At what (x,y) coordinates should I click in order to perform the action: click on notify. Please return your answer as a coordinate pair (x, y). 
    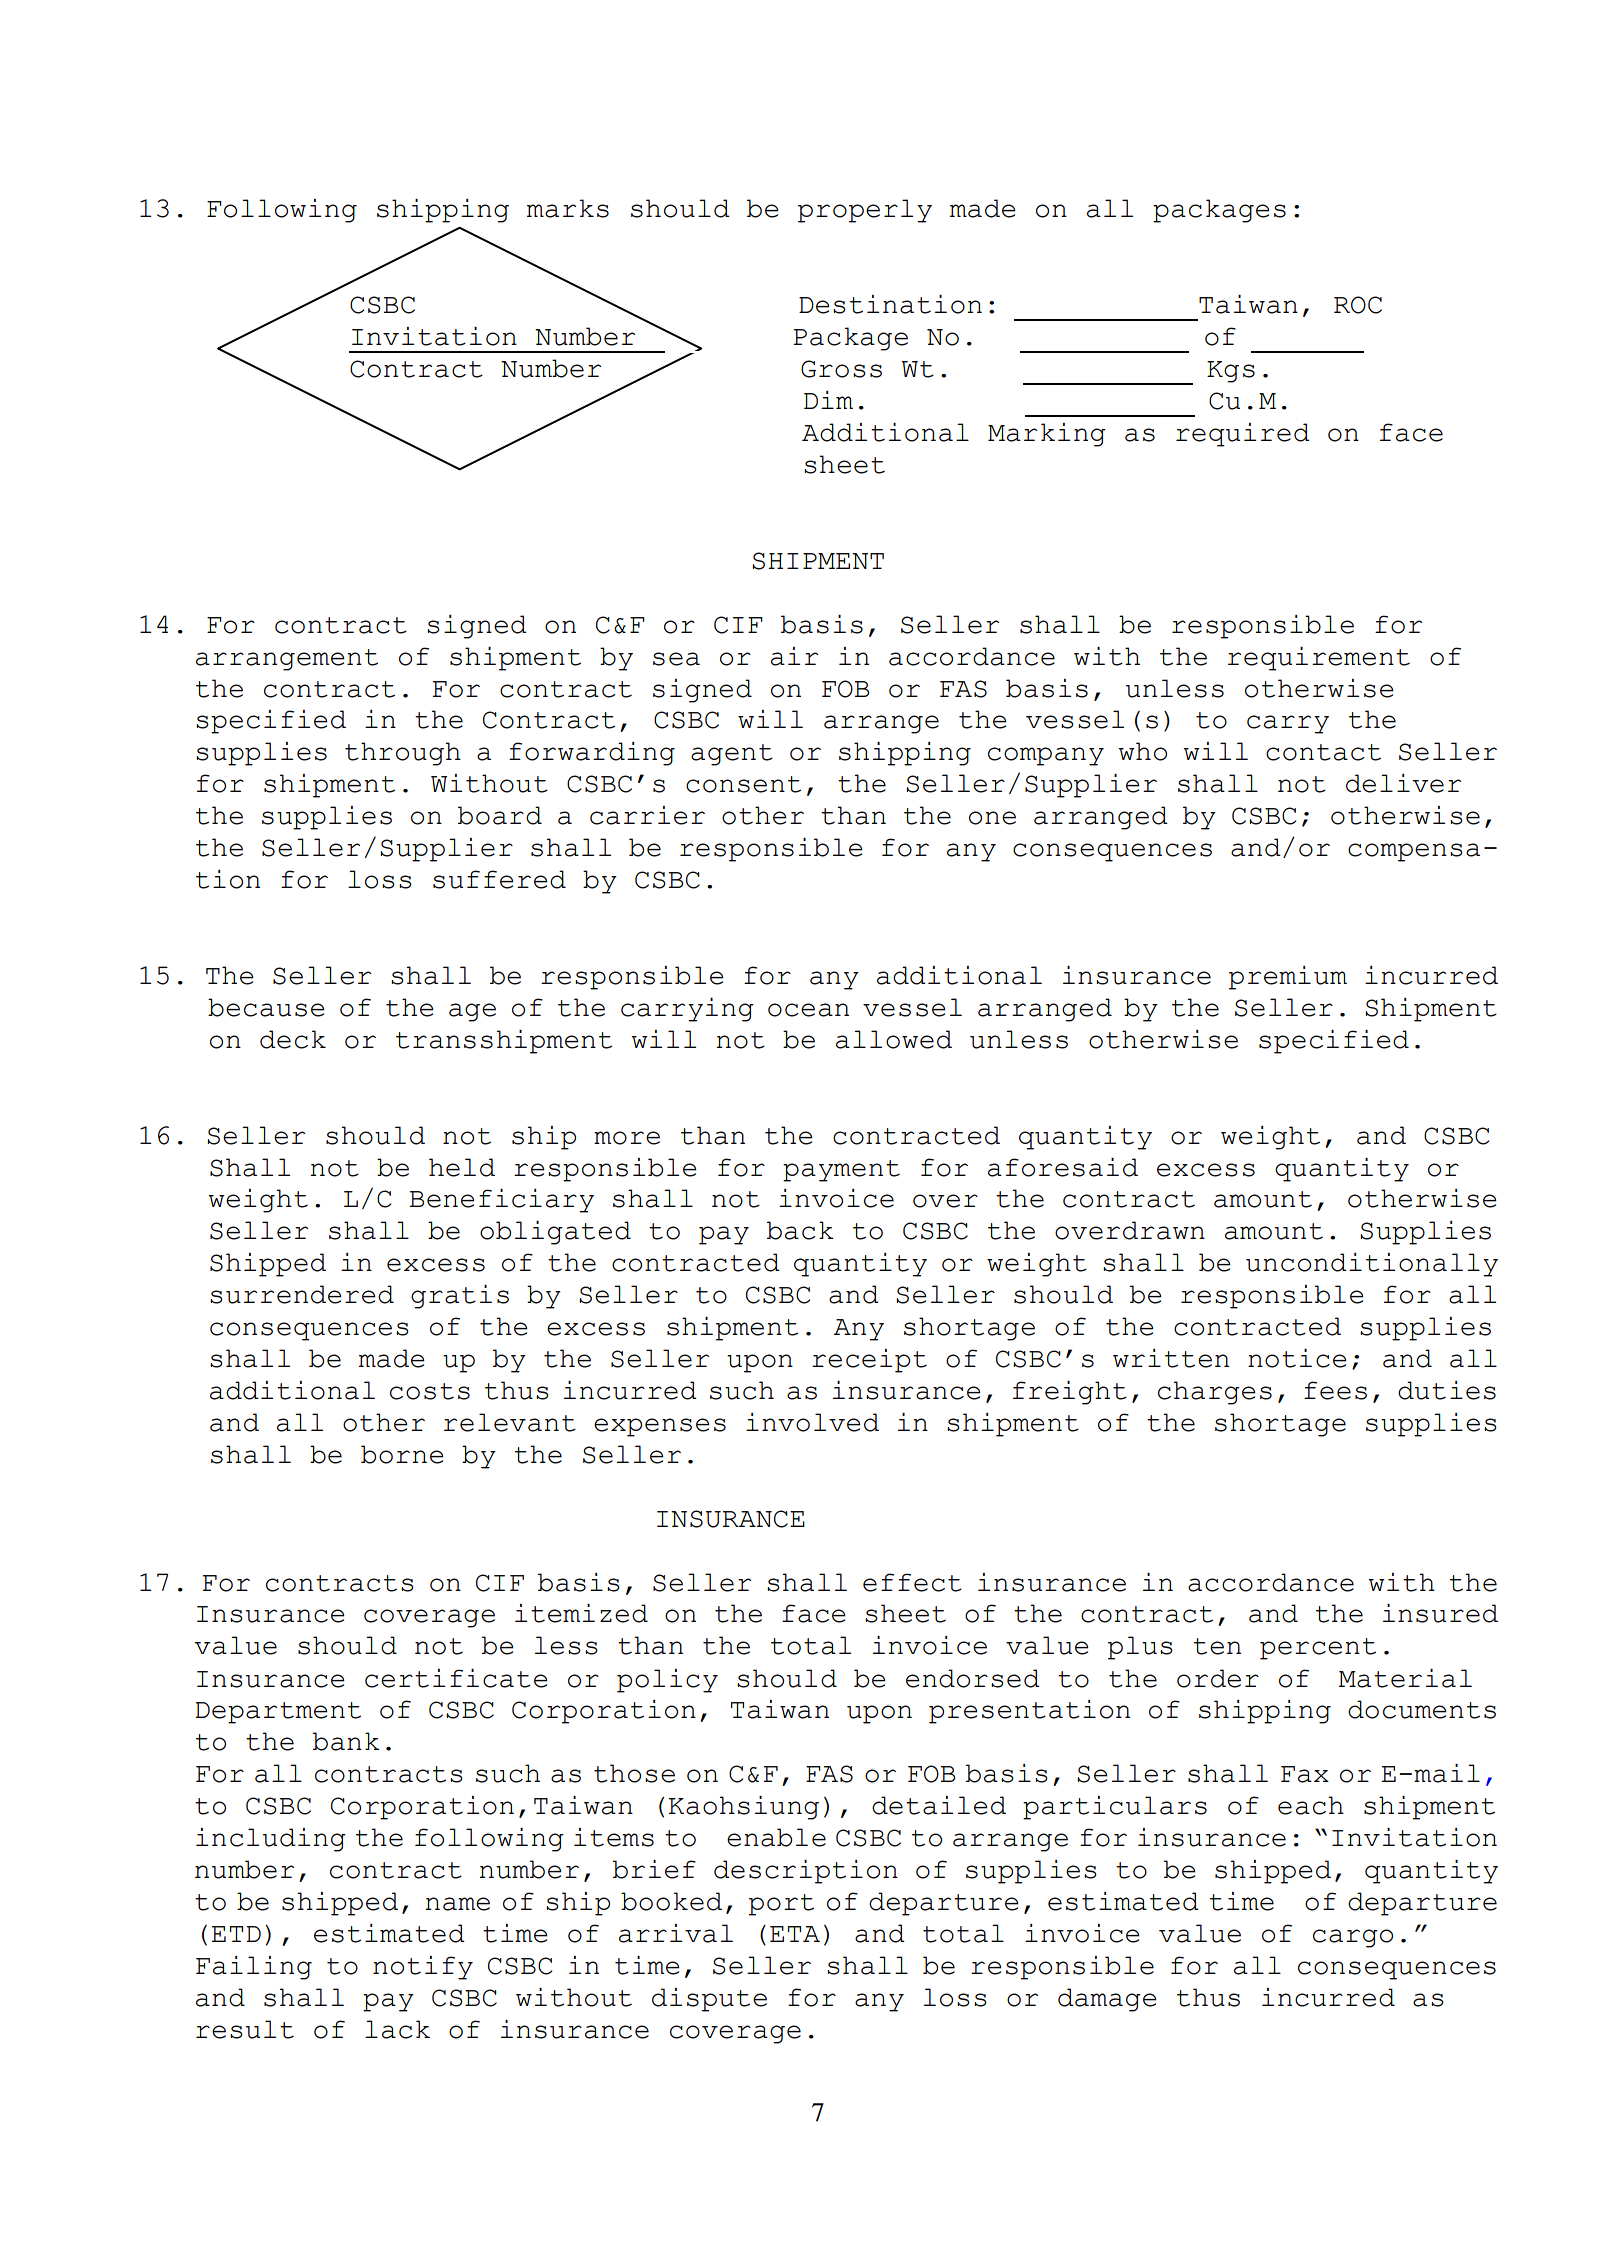
    Looking at the image, I should click on (423, 1968).
